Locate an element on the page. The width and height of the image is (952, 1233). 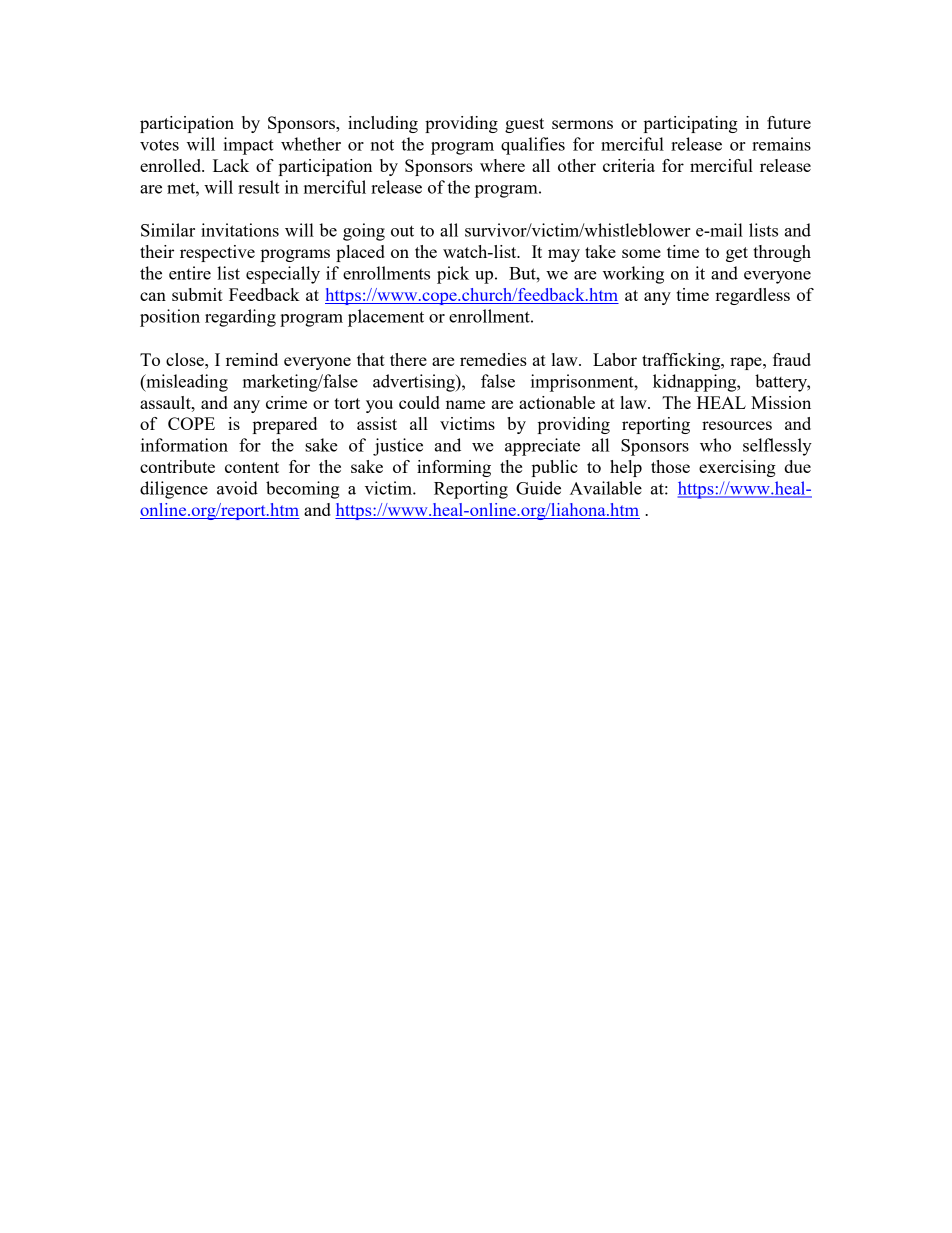
name is located at coordinates (465, 404).
